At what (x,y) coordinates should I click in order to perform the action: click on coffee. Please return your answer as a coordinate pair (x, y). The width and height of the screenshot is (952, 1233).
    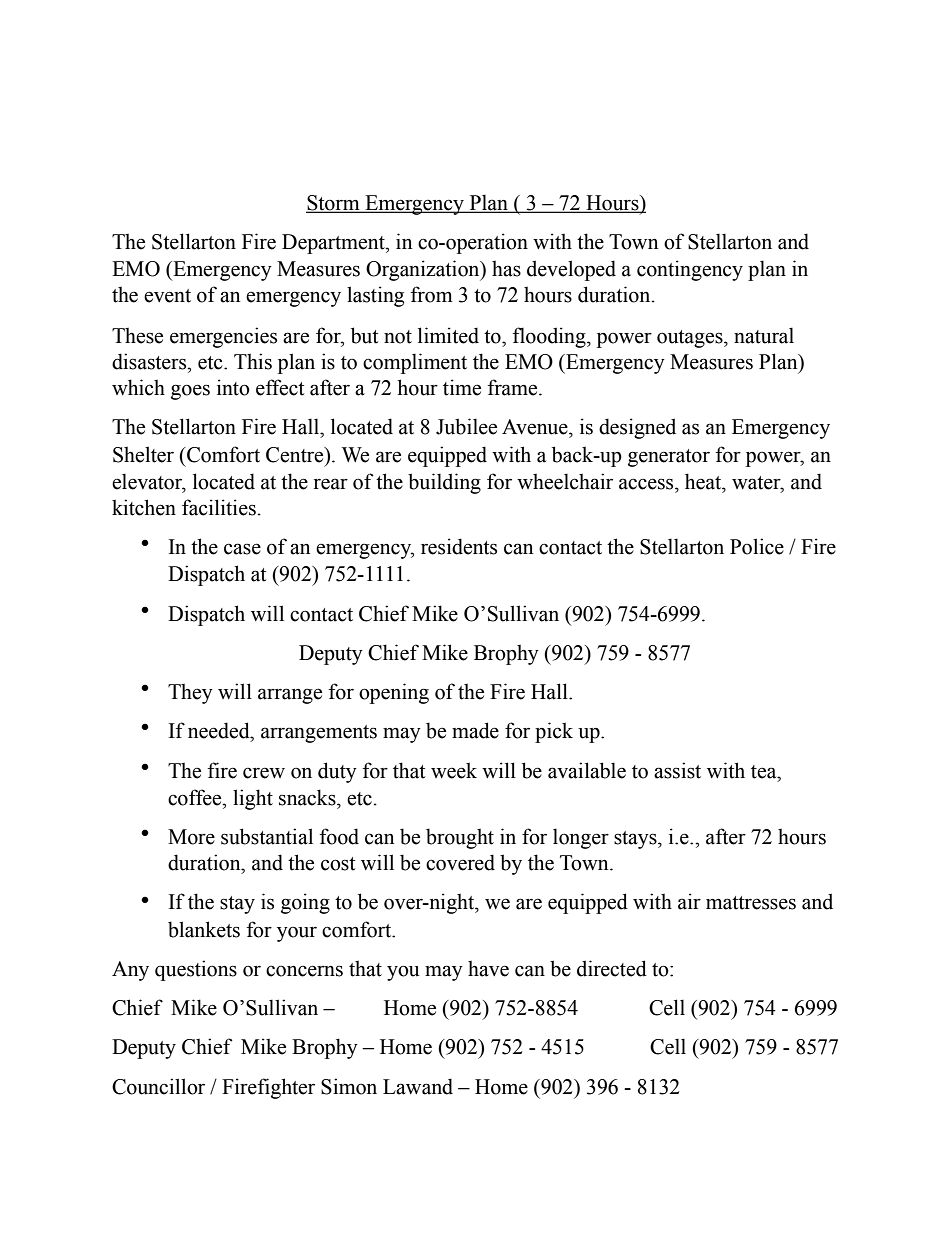
    Looking at the image, I should click on (196, 797).
